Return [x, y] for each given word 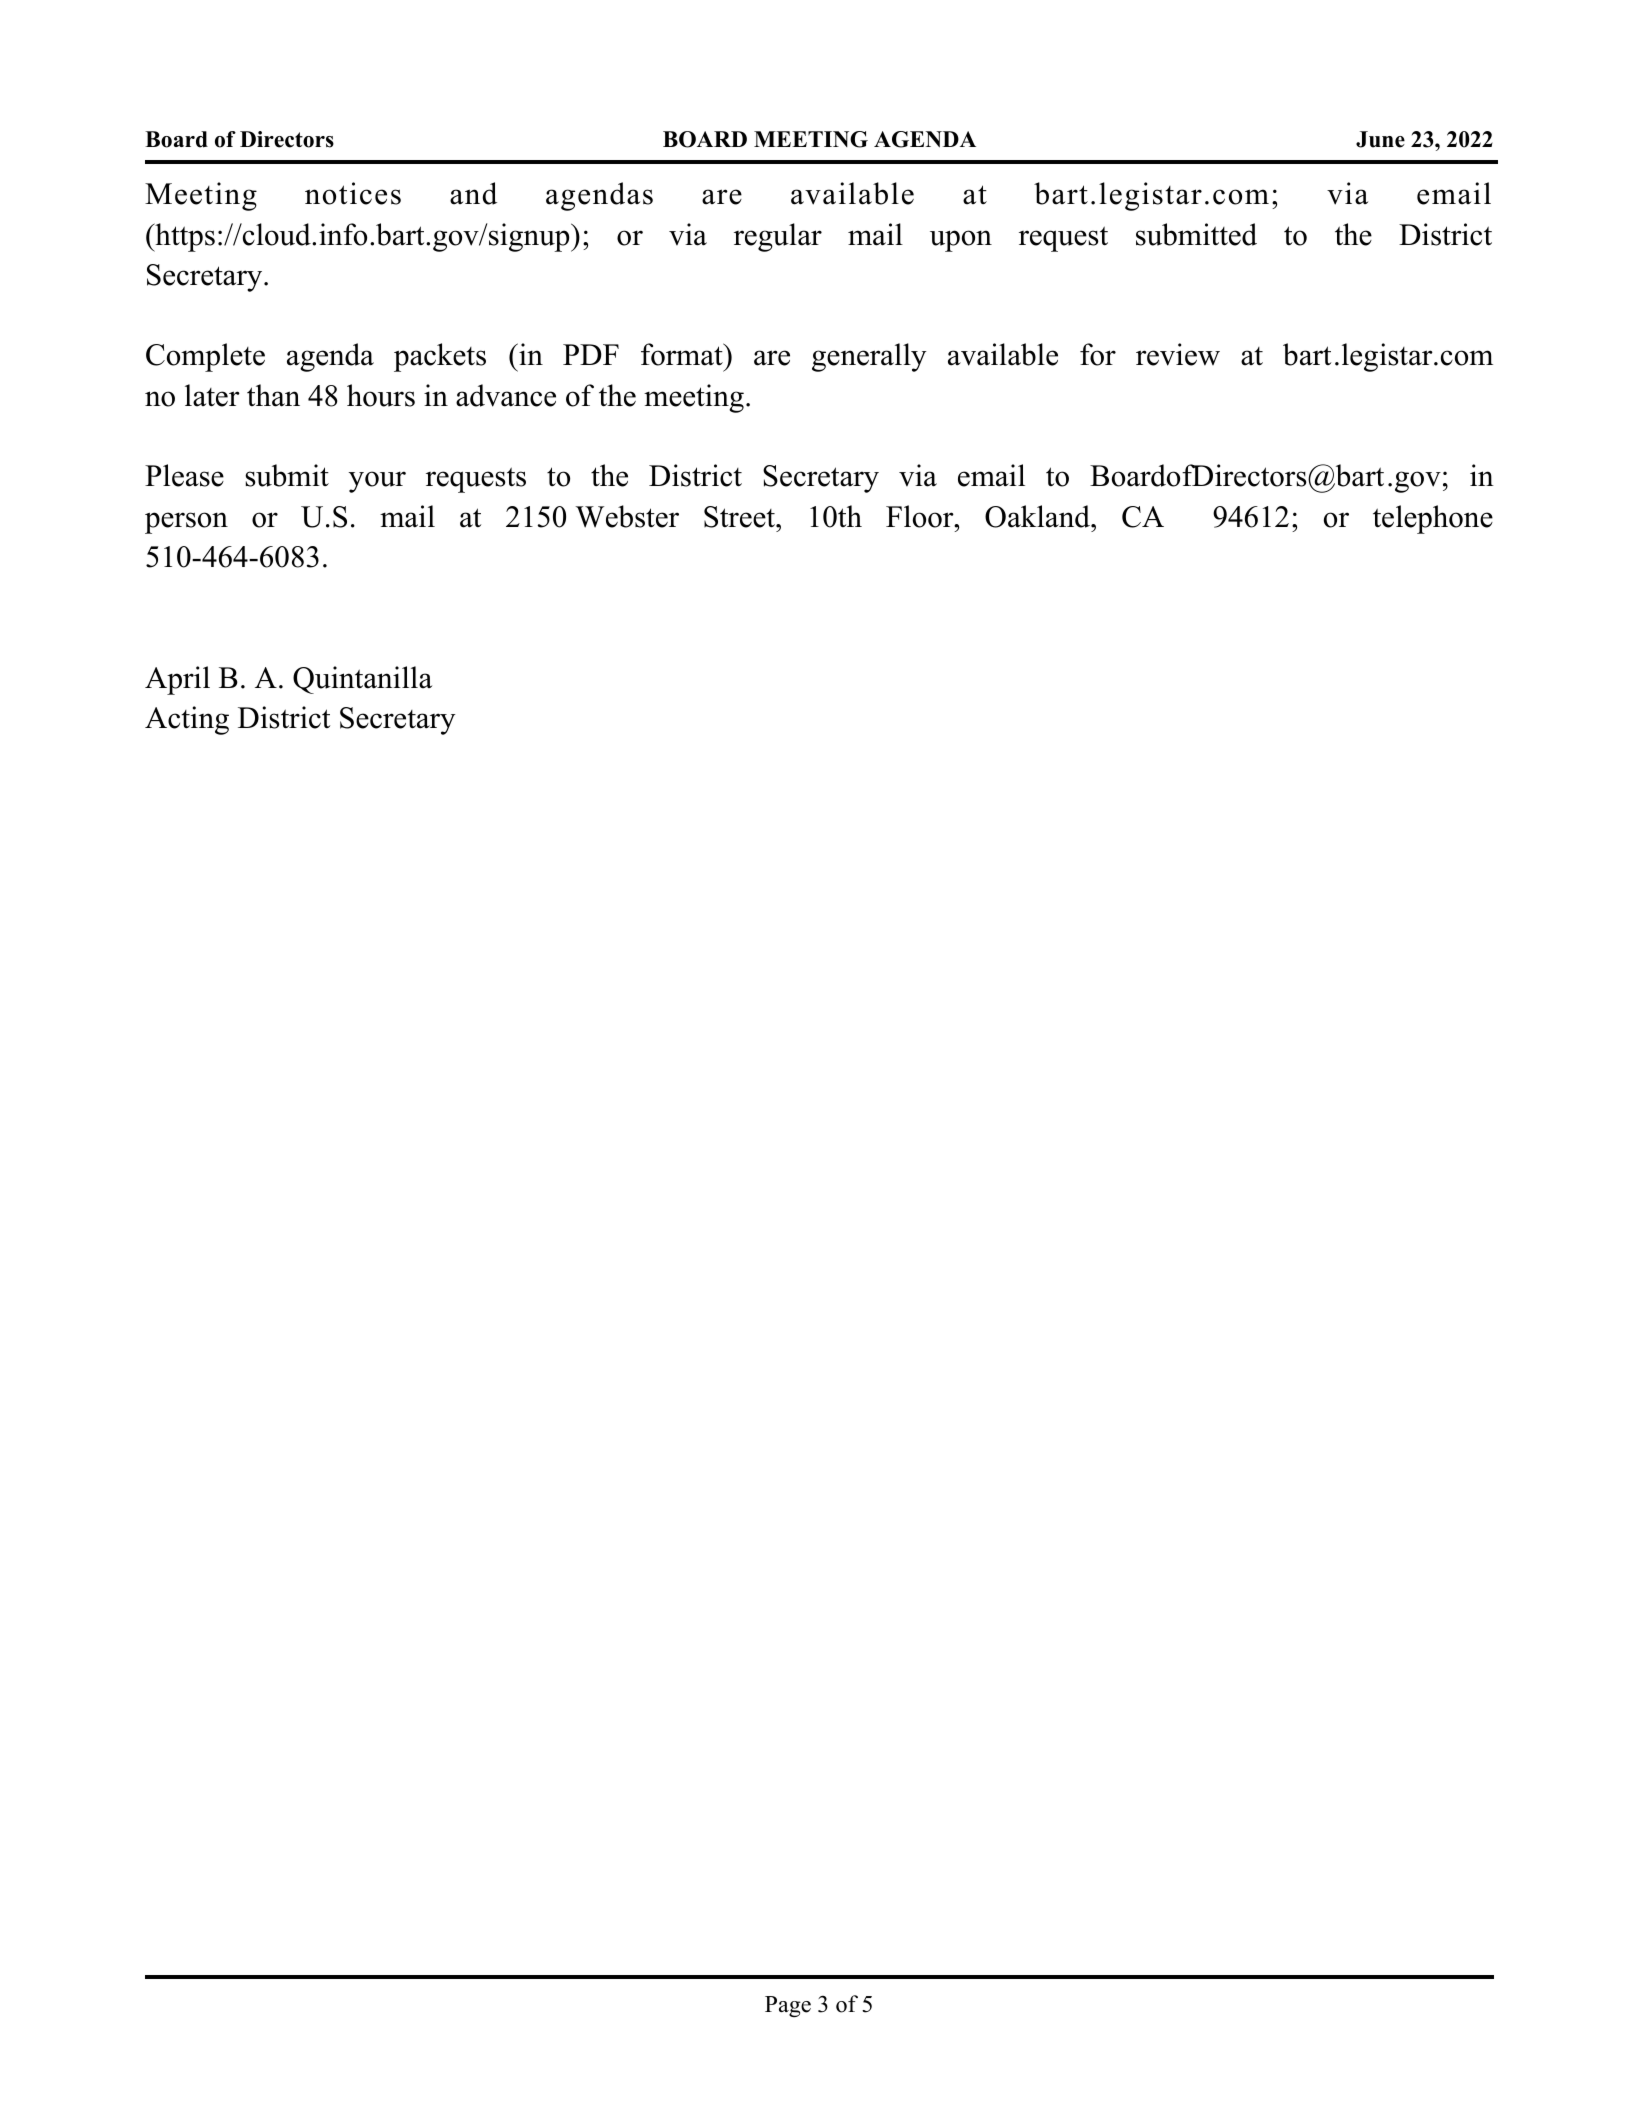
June [1380, 139]
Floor [921, 516]
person [186, 523]
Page [788, 2006]
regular [778, 237]
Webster [627, 516]
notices [353, 193]
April [177, 680]
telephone [1433, 519]
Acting [187, 720]
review [1178, 354]
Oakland [1038, 516]
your [377, 482]
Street [740, 517]
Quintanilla [362, 680]
